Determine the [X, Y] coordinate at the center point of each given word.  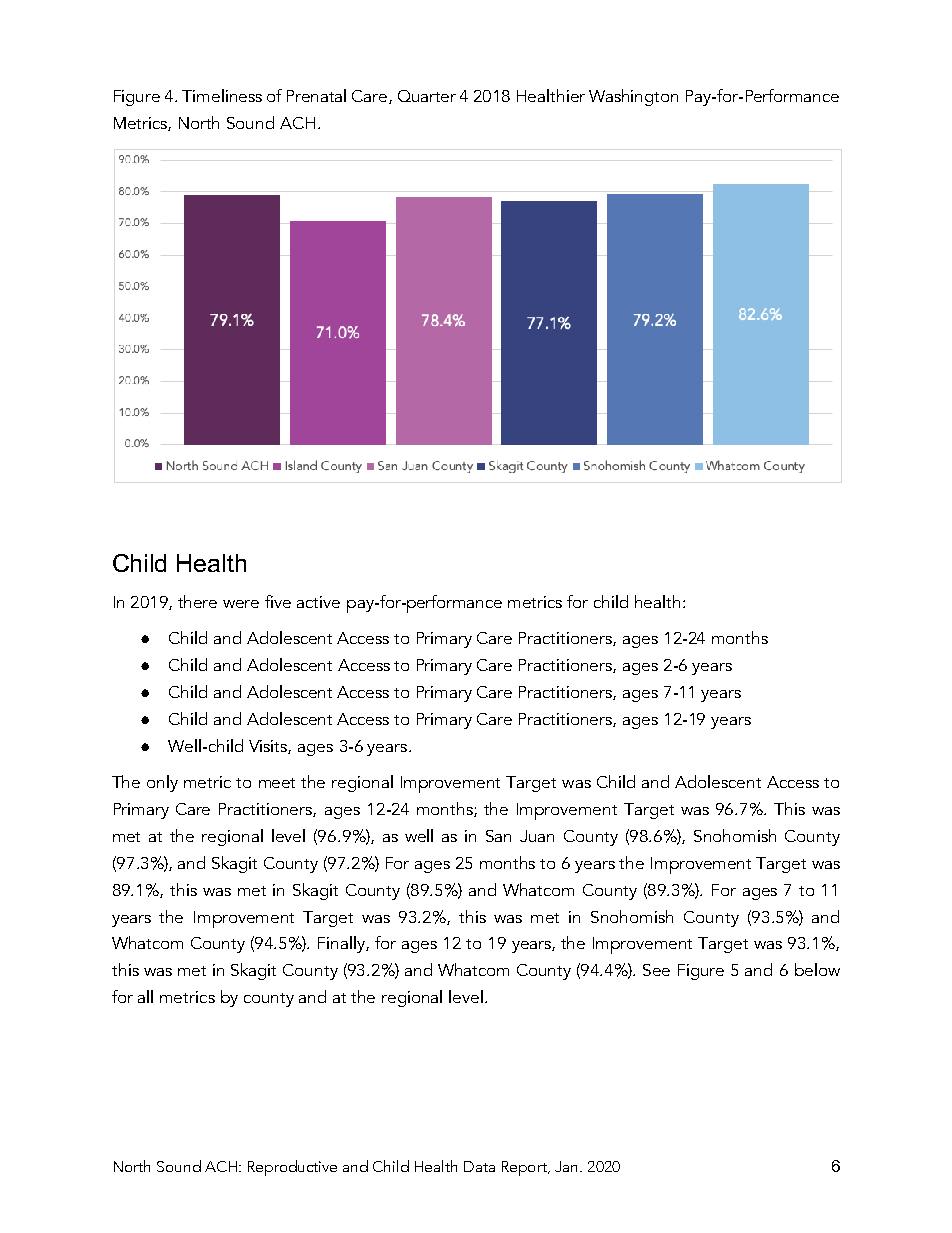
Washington [633, 97]
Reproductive [292, 1168]
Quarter [427, 96]
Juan [537, 836]
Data [479, 1166]
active [318, 602]
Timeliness [222, 95]
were [241, 604]
